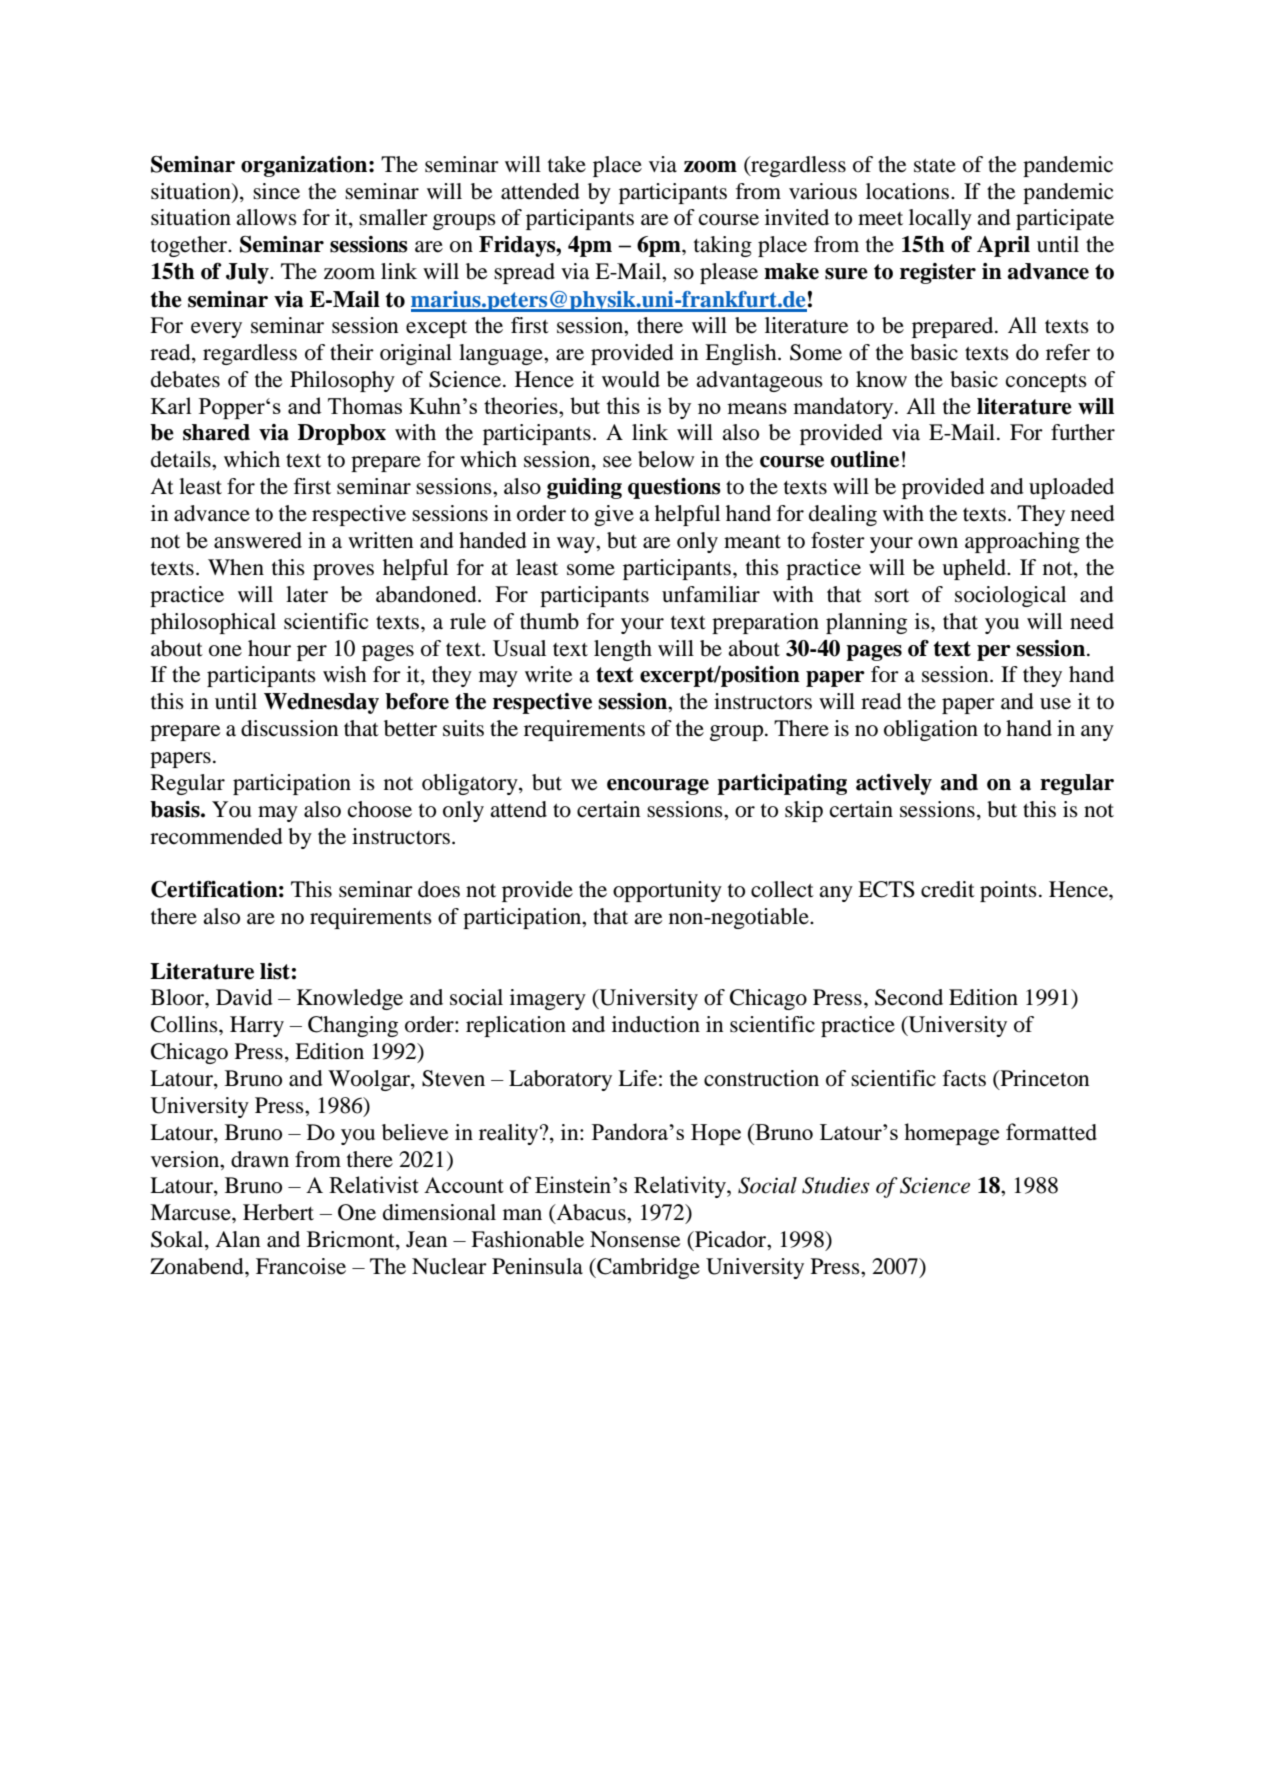 The width and height of the page is (1265, 1789). I want to click on Herbert, so click(278, 1212).
